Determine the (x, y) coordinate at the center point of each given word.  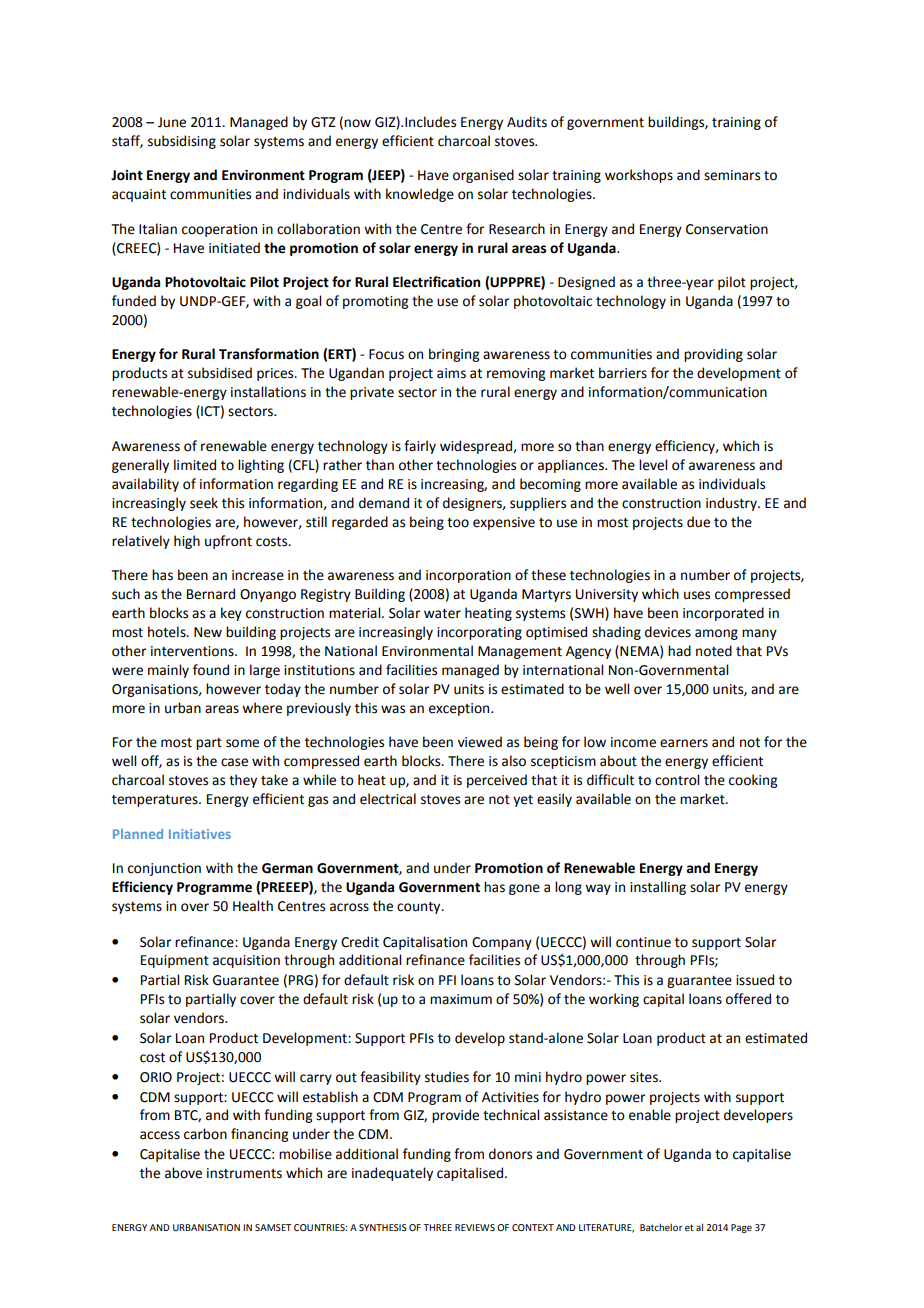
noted (714, 651)
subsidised (220, 373)
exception (460, 709)
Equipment (175, 961)
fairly (420, 447)
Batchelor (661, 1227)
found (211, 670)
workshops (639, 176)
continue (643, 942)
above (183, 1173)
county (420, 908)
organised (483, 176)
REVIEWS (475, 1227)
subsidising (182, 142)
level (653, 465)
